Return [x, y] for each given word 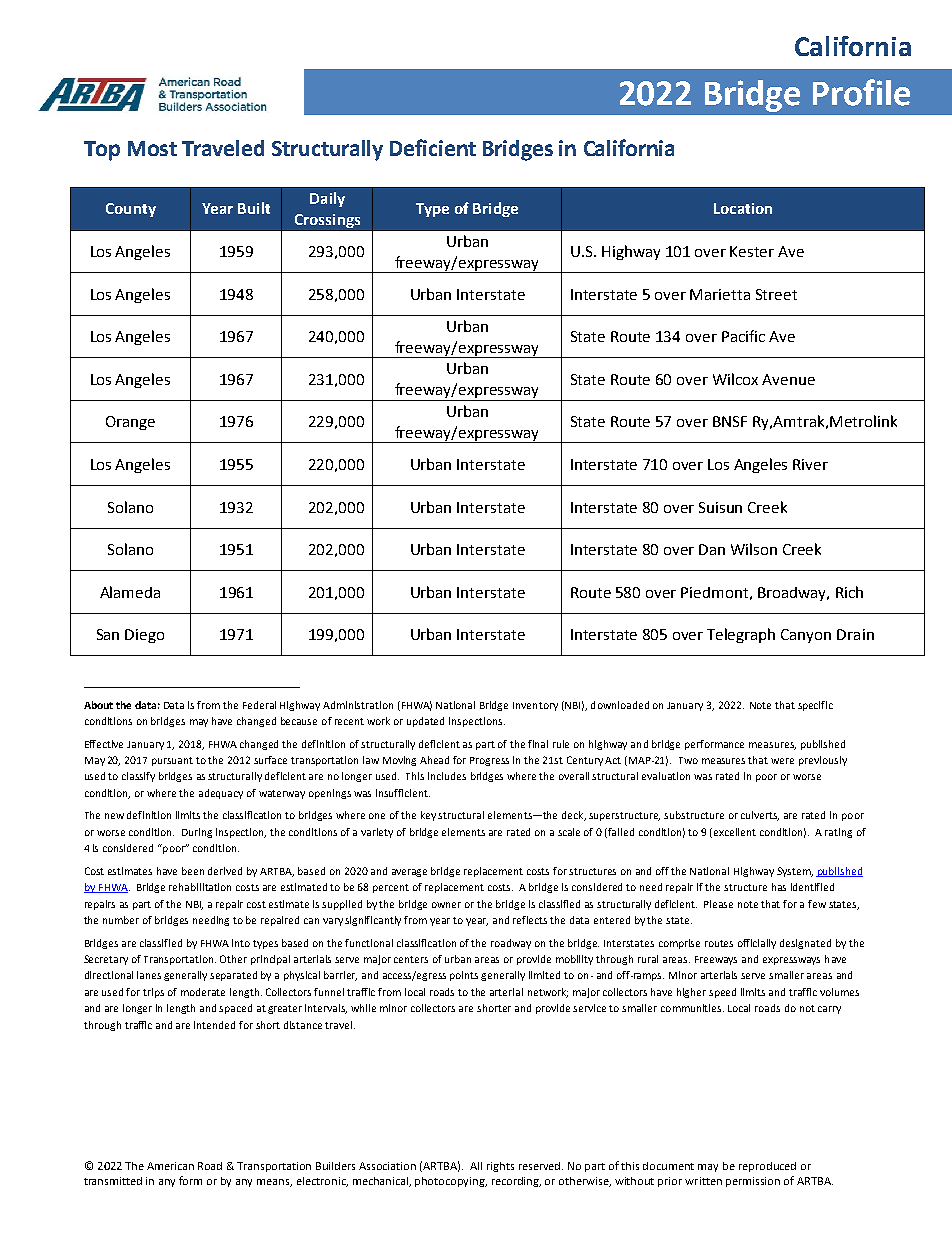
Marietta [720, 294]
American [170, 1166]
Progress [489, 761]
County [131, 210]
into [241, 943]
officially [757, 944]
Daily [327, 199]
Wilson [754, 549]
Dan [712, 549]
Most [152, 148]
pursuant [172, 761]
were [782, 761]
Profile [861, 92]
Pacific [743, 336]
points [464, 976]
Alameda [130, 592]
